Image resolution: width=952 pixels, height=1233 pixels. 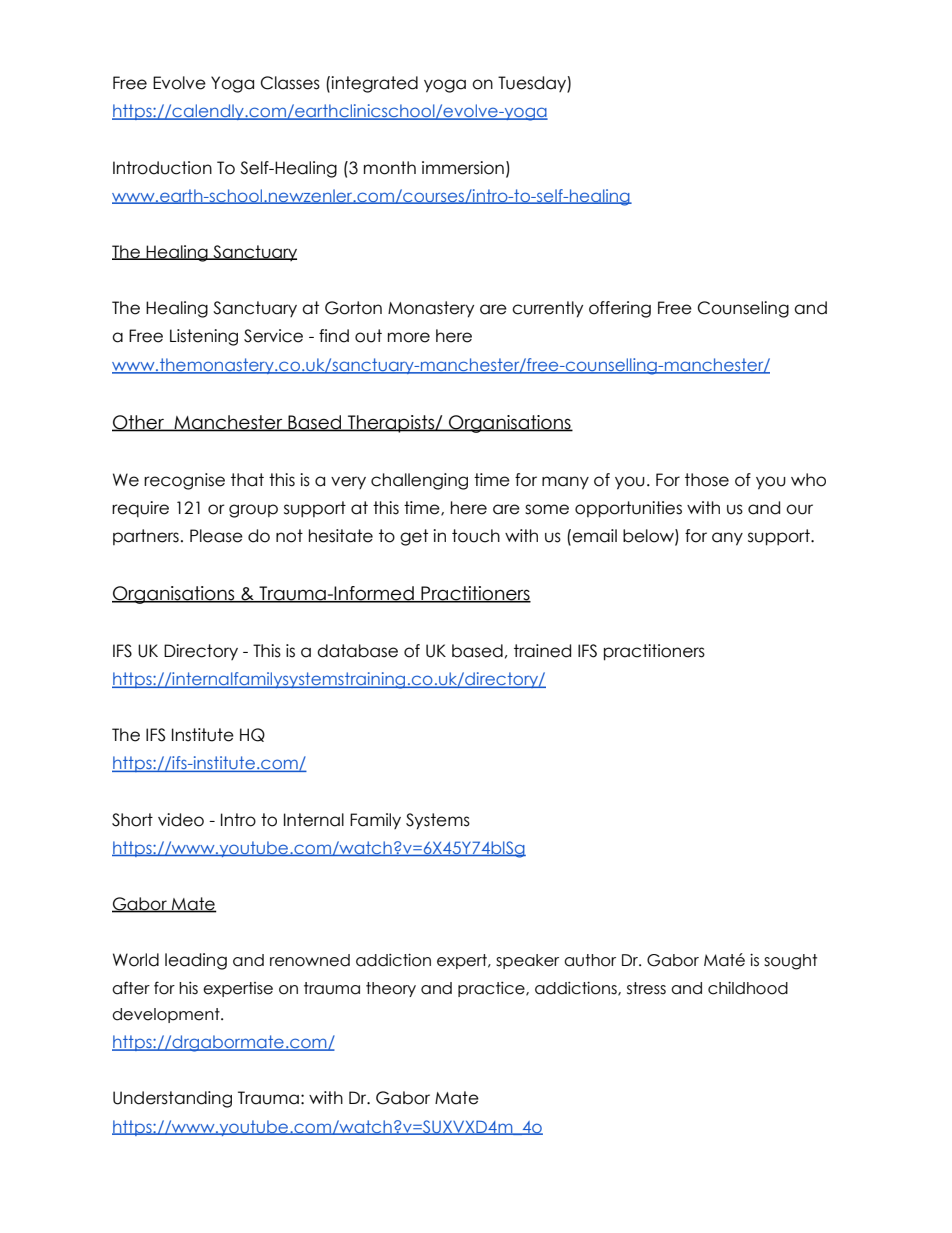 What do you see at coordinates (181, 820) in the page?
I see `video` at bounding box center [181, 820].
